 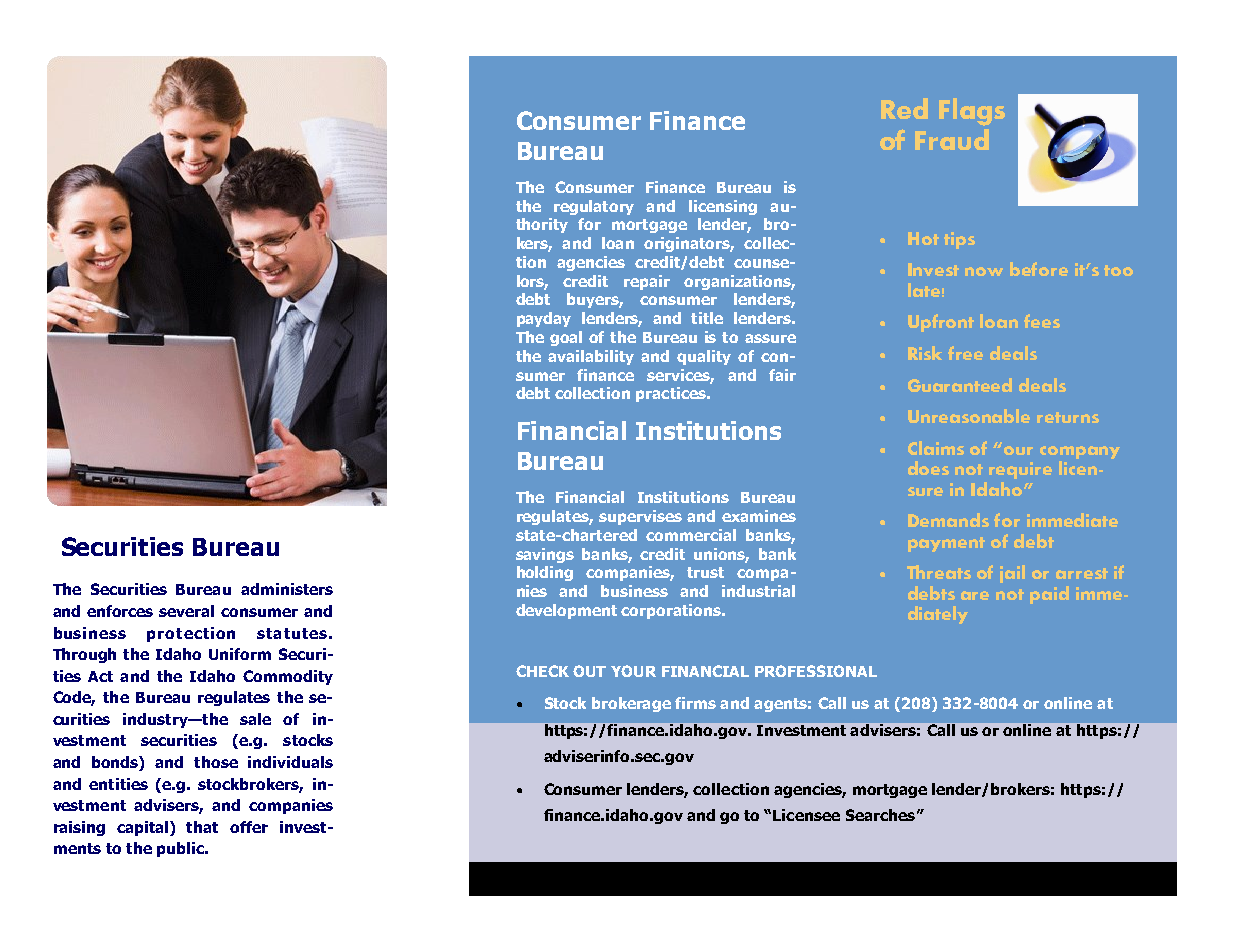 I want to click on payday, so click(x=544, y=319).
